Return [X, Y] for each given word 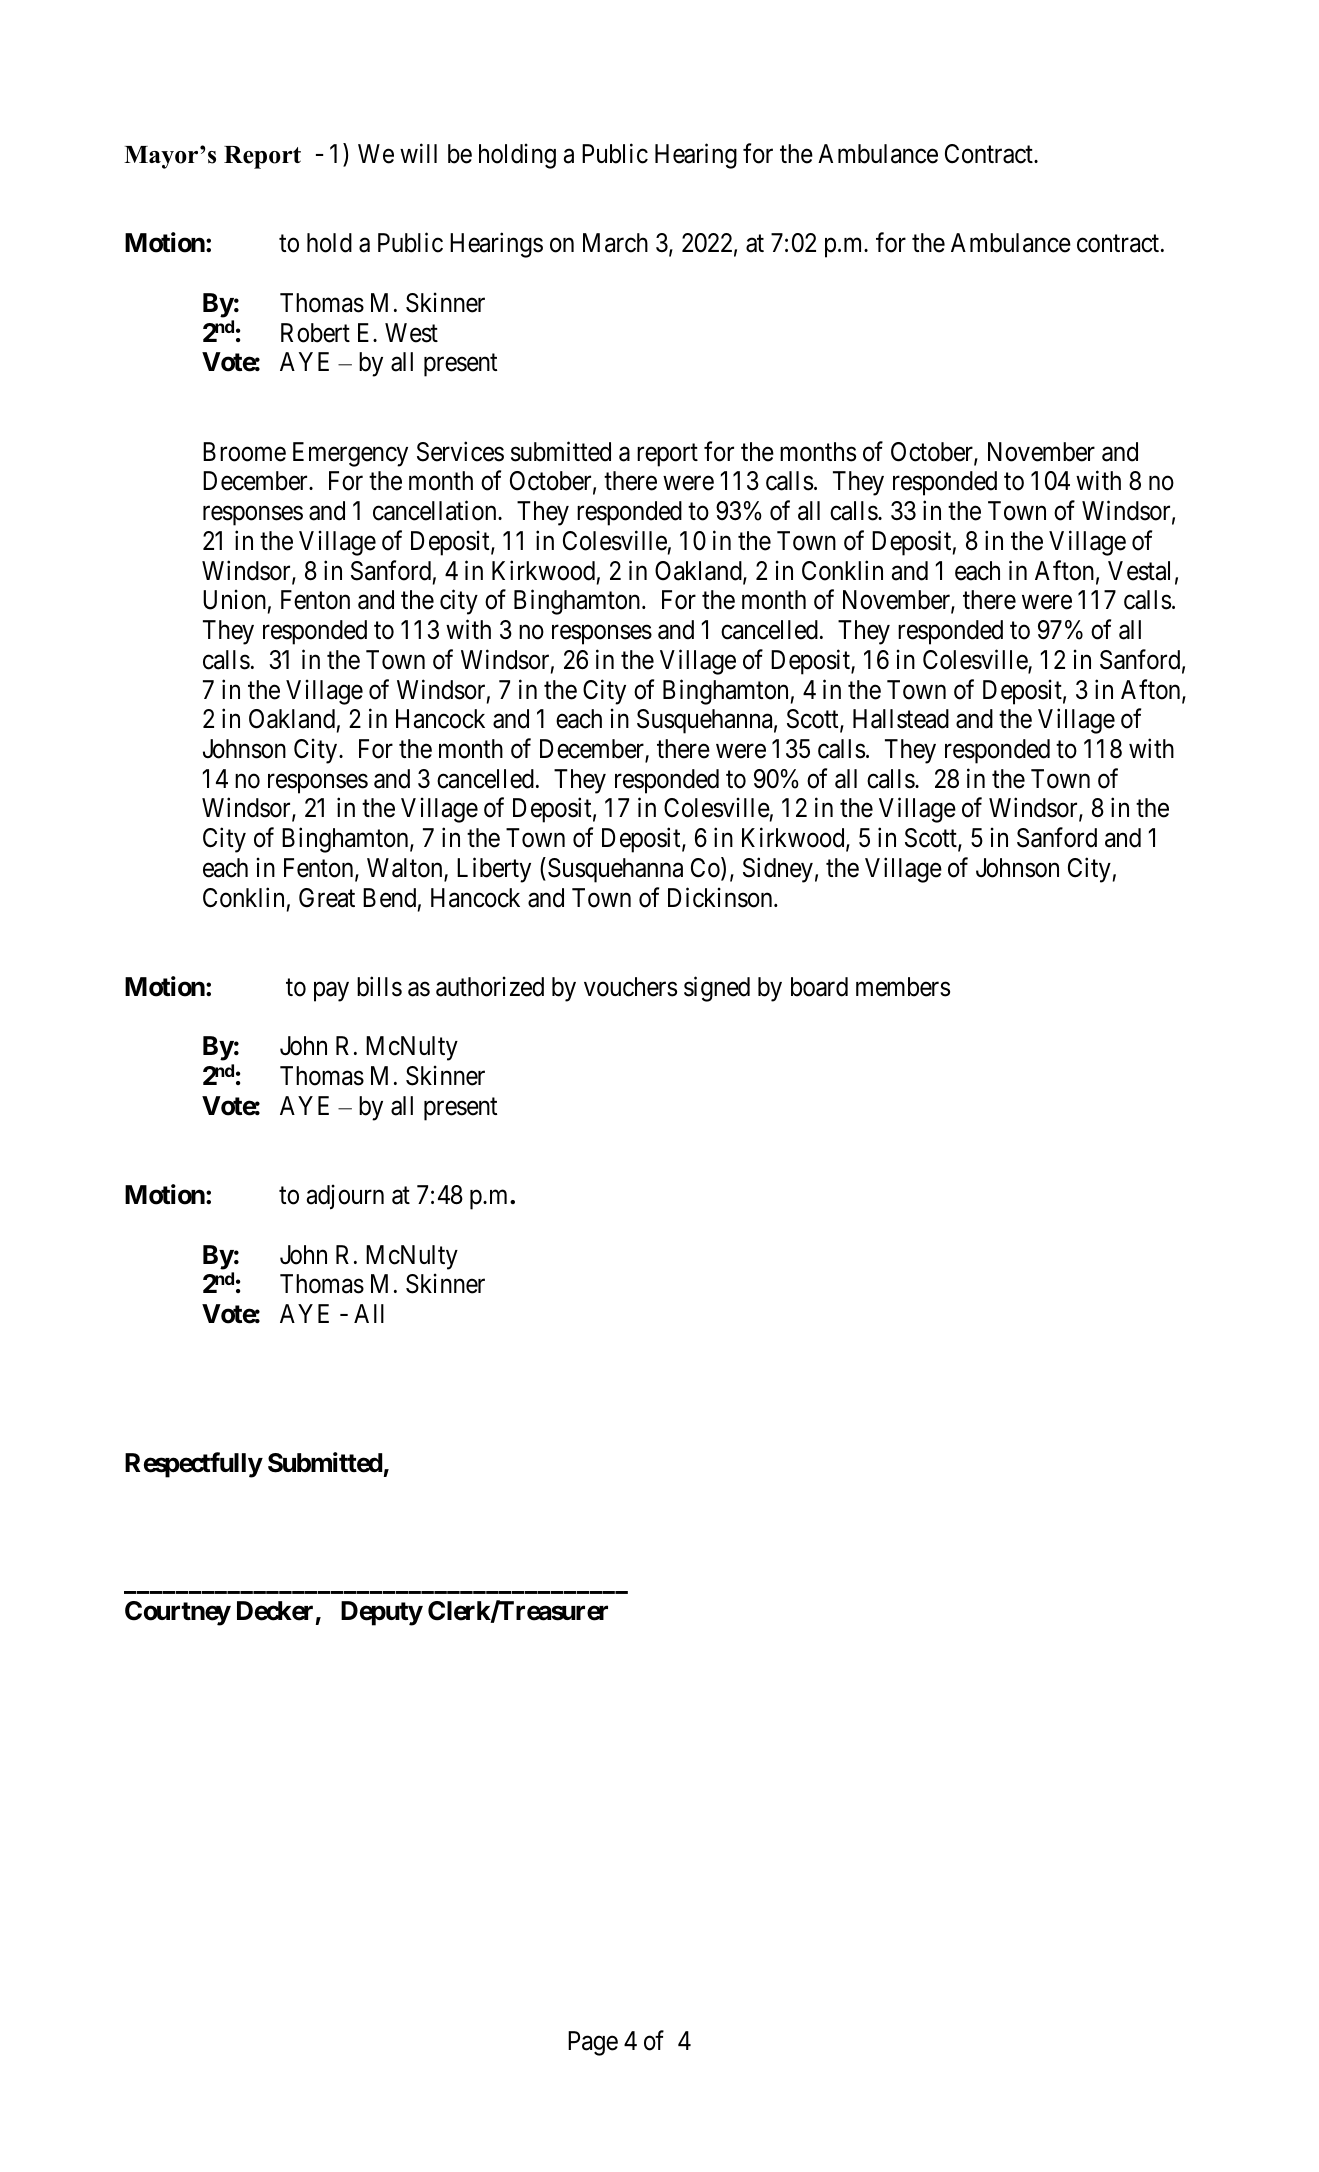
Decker [275, 1611]
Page [593, 2043]
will [418, 153]
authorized [490, 986]
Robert [315, 333]
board [819, 987]
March [615, 243]
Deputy [382, 1613]
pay [331, 992]
